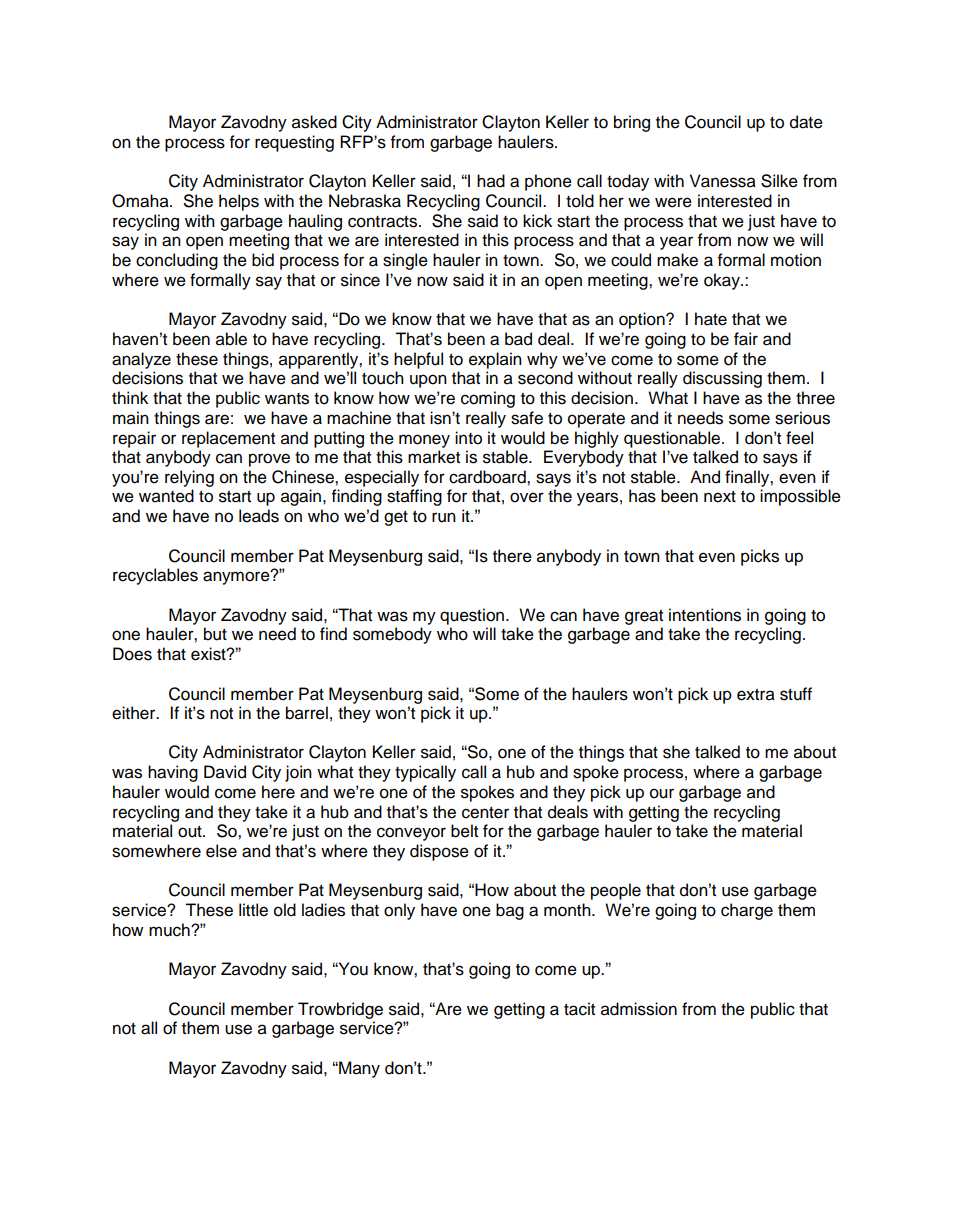  What do you see at coordinates (444, 517) in the screenshot?
I see `run` at bounding box center [444, 517].
